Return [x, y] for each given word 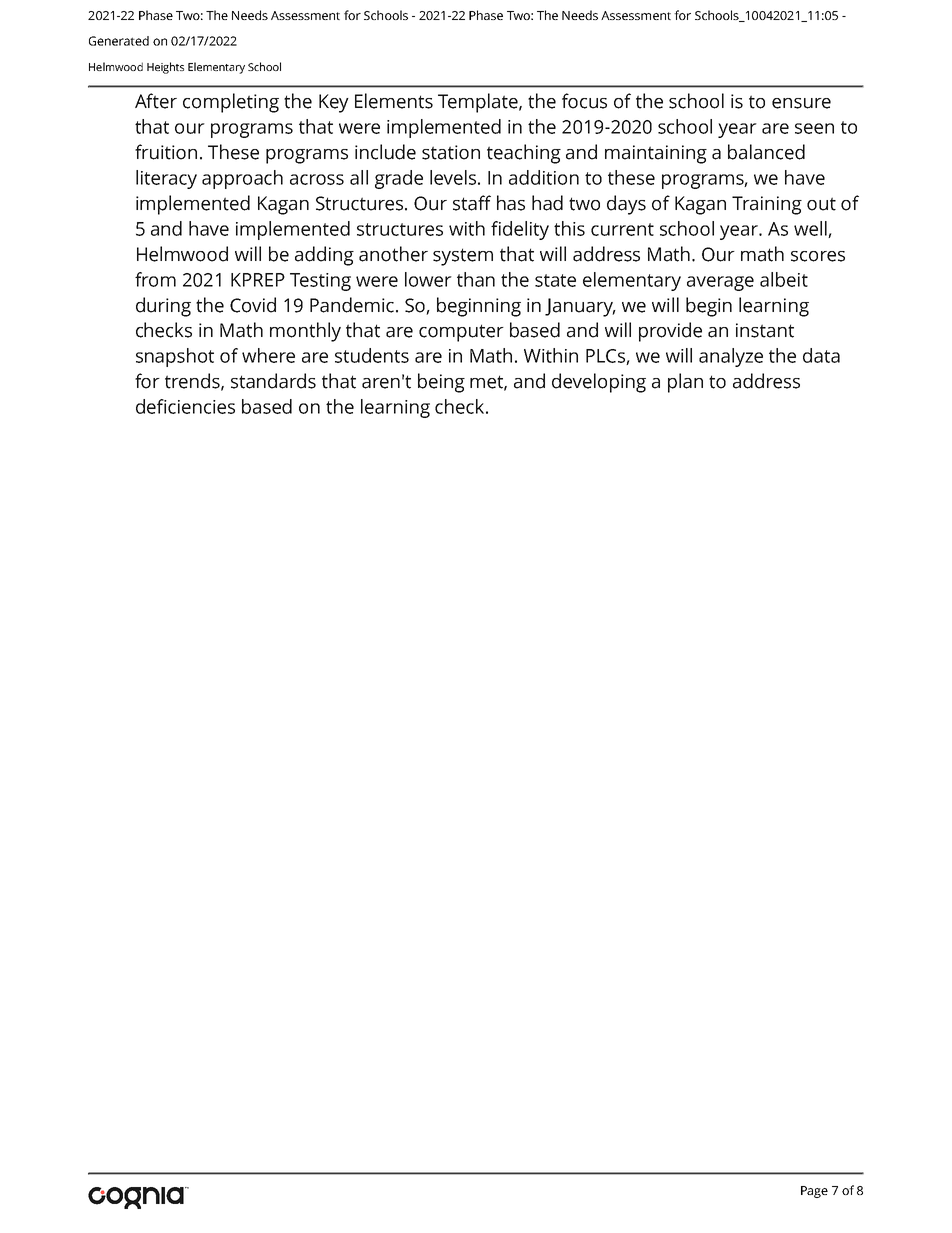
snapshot [175, 357]
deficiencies [185, 406]
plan [685, 383]
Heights [165, 68]
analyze [731, 357]
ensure [801, 103]
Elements [394, 101]
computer [461, 333]
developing [599, 383]
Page [814, 1192]
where [268, 355]
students [372, 355]
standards [273, 381]
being [441, 383]
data [821, 355]
